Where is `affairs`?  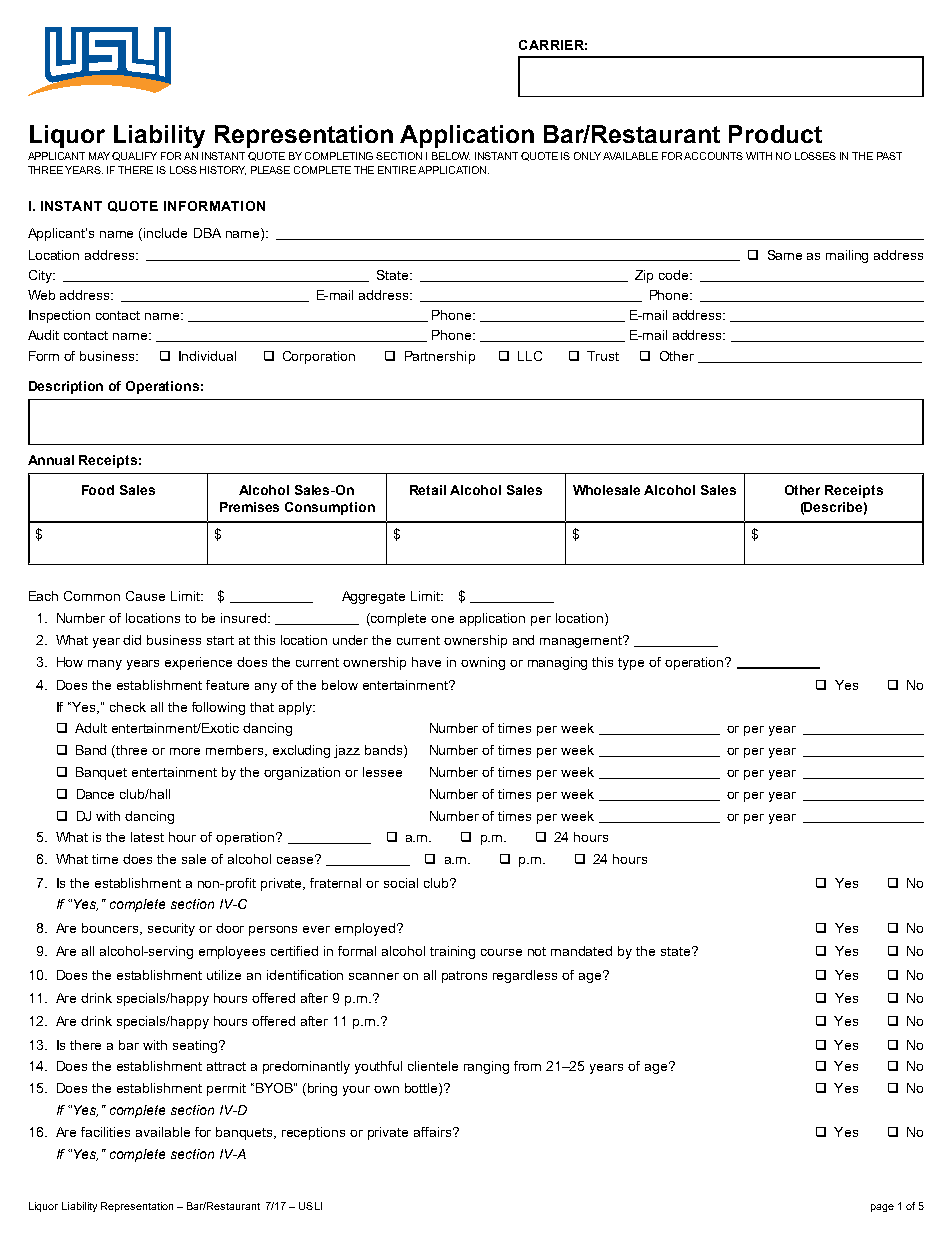 affairs is located at coordinates (434, 1132).
